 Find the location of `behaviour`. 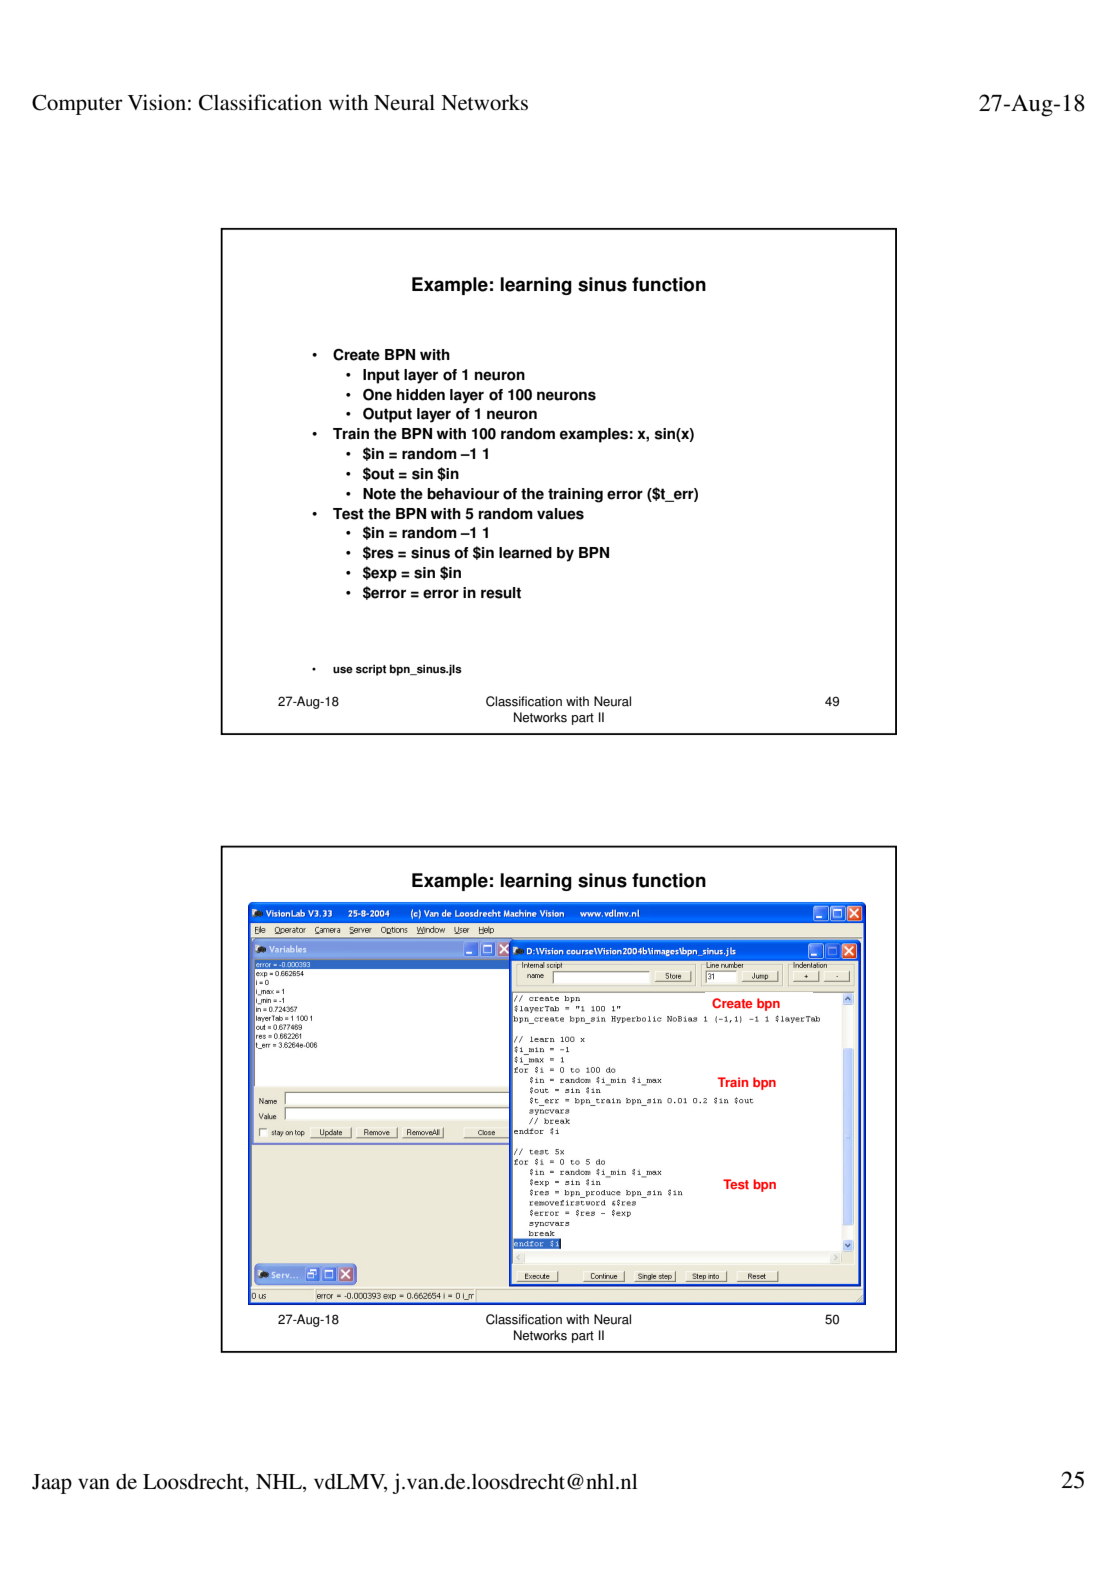

behaviour is located at coordinates (463, 494).
